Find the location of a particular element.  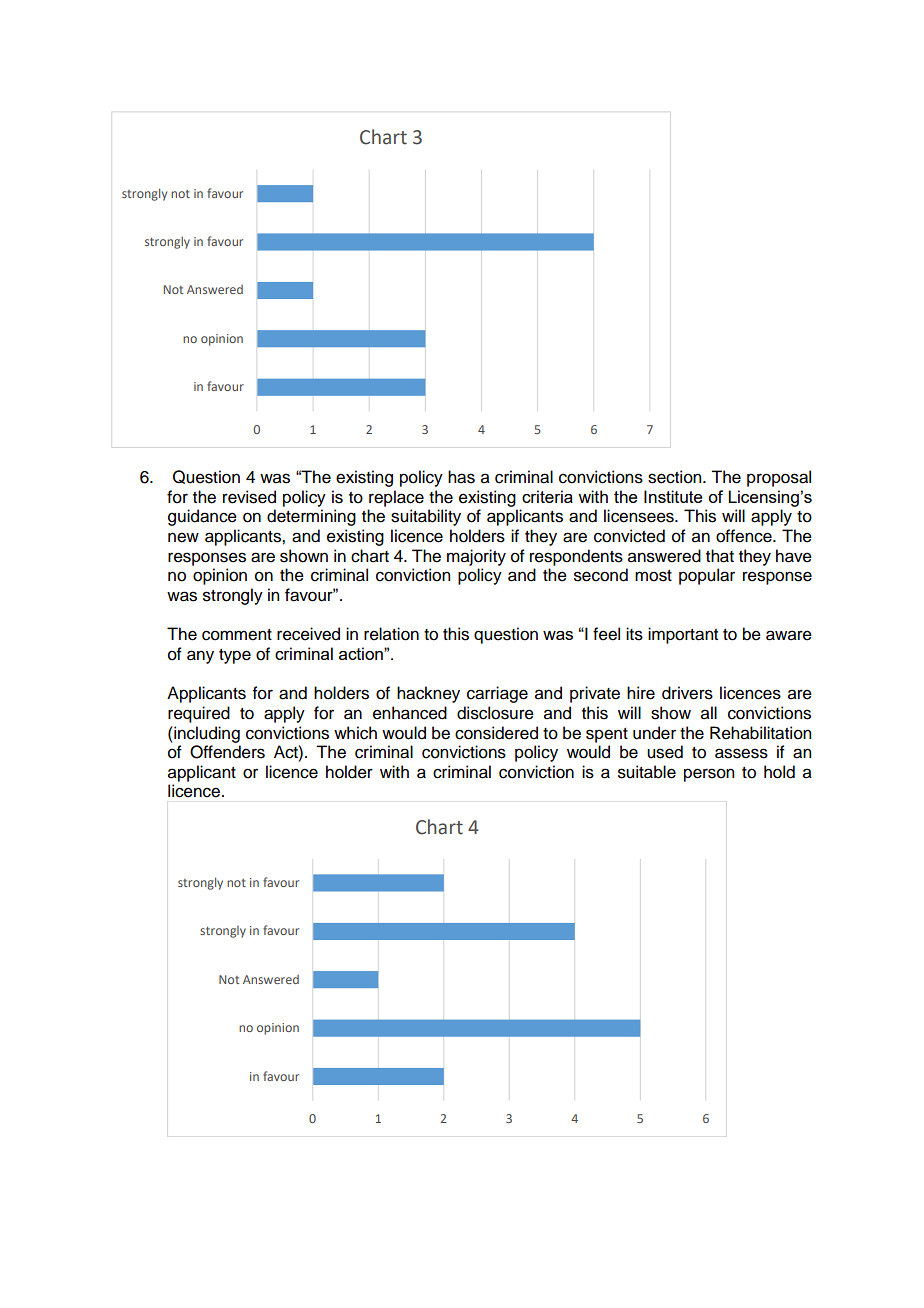

comment is located at coordinates (237, 635).
